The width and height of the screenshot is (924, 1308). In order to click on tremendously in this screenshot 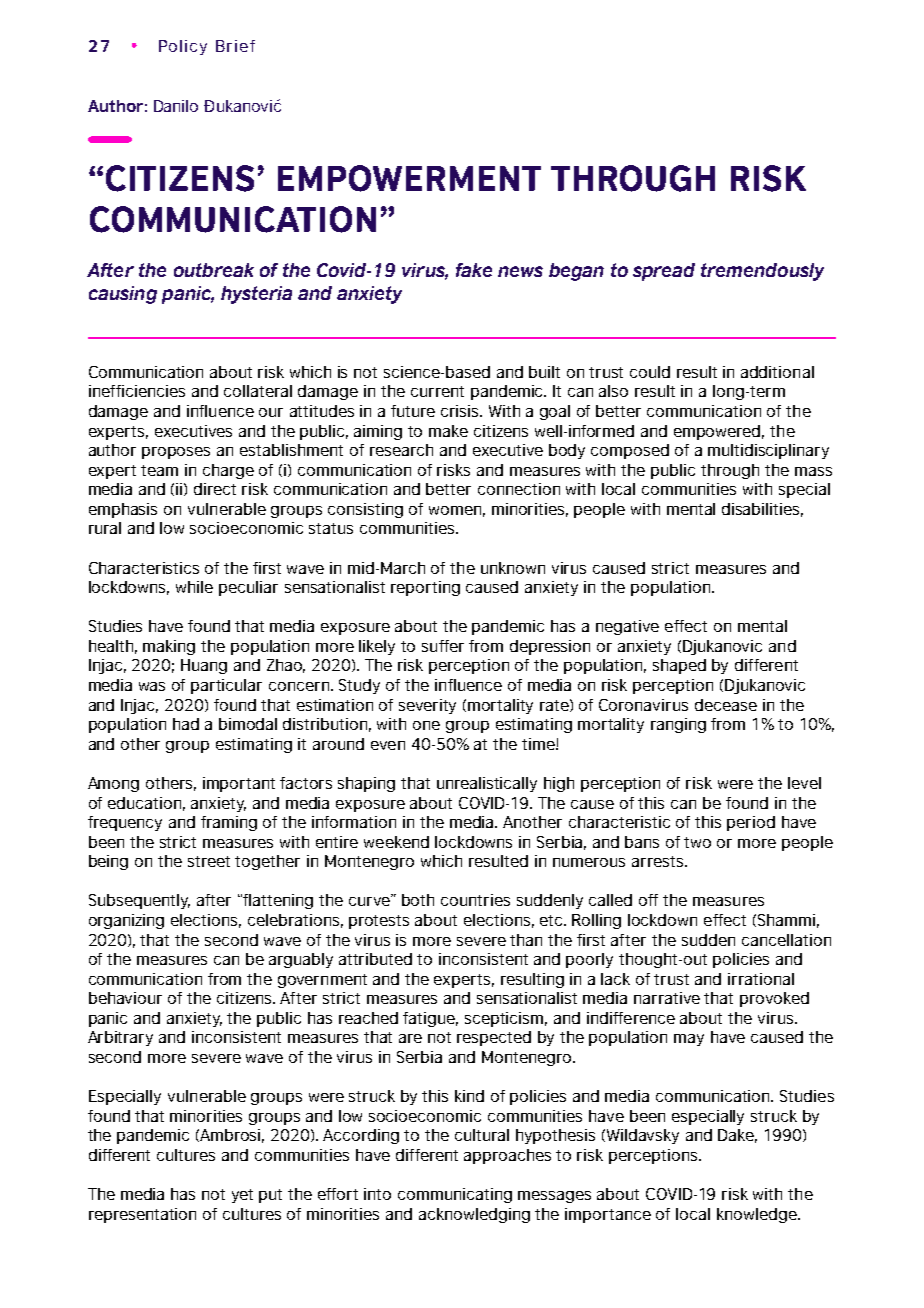, I will do `click(762, 272)`.
